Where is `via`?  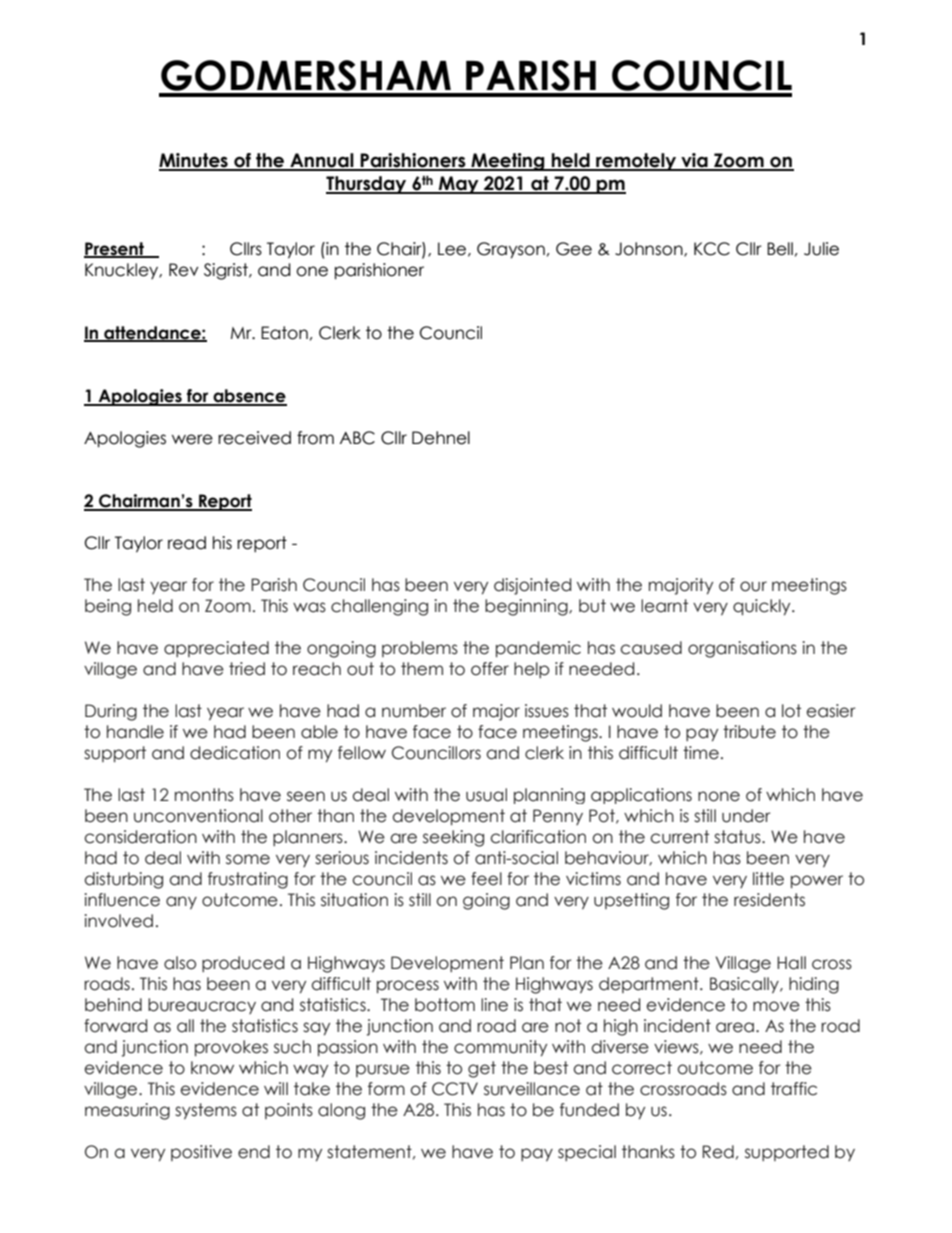
via is located at coordinates (694, 161).
